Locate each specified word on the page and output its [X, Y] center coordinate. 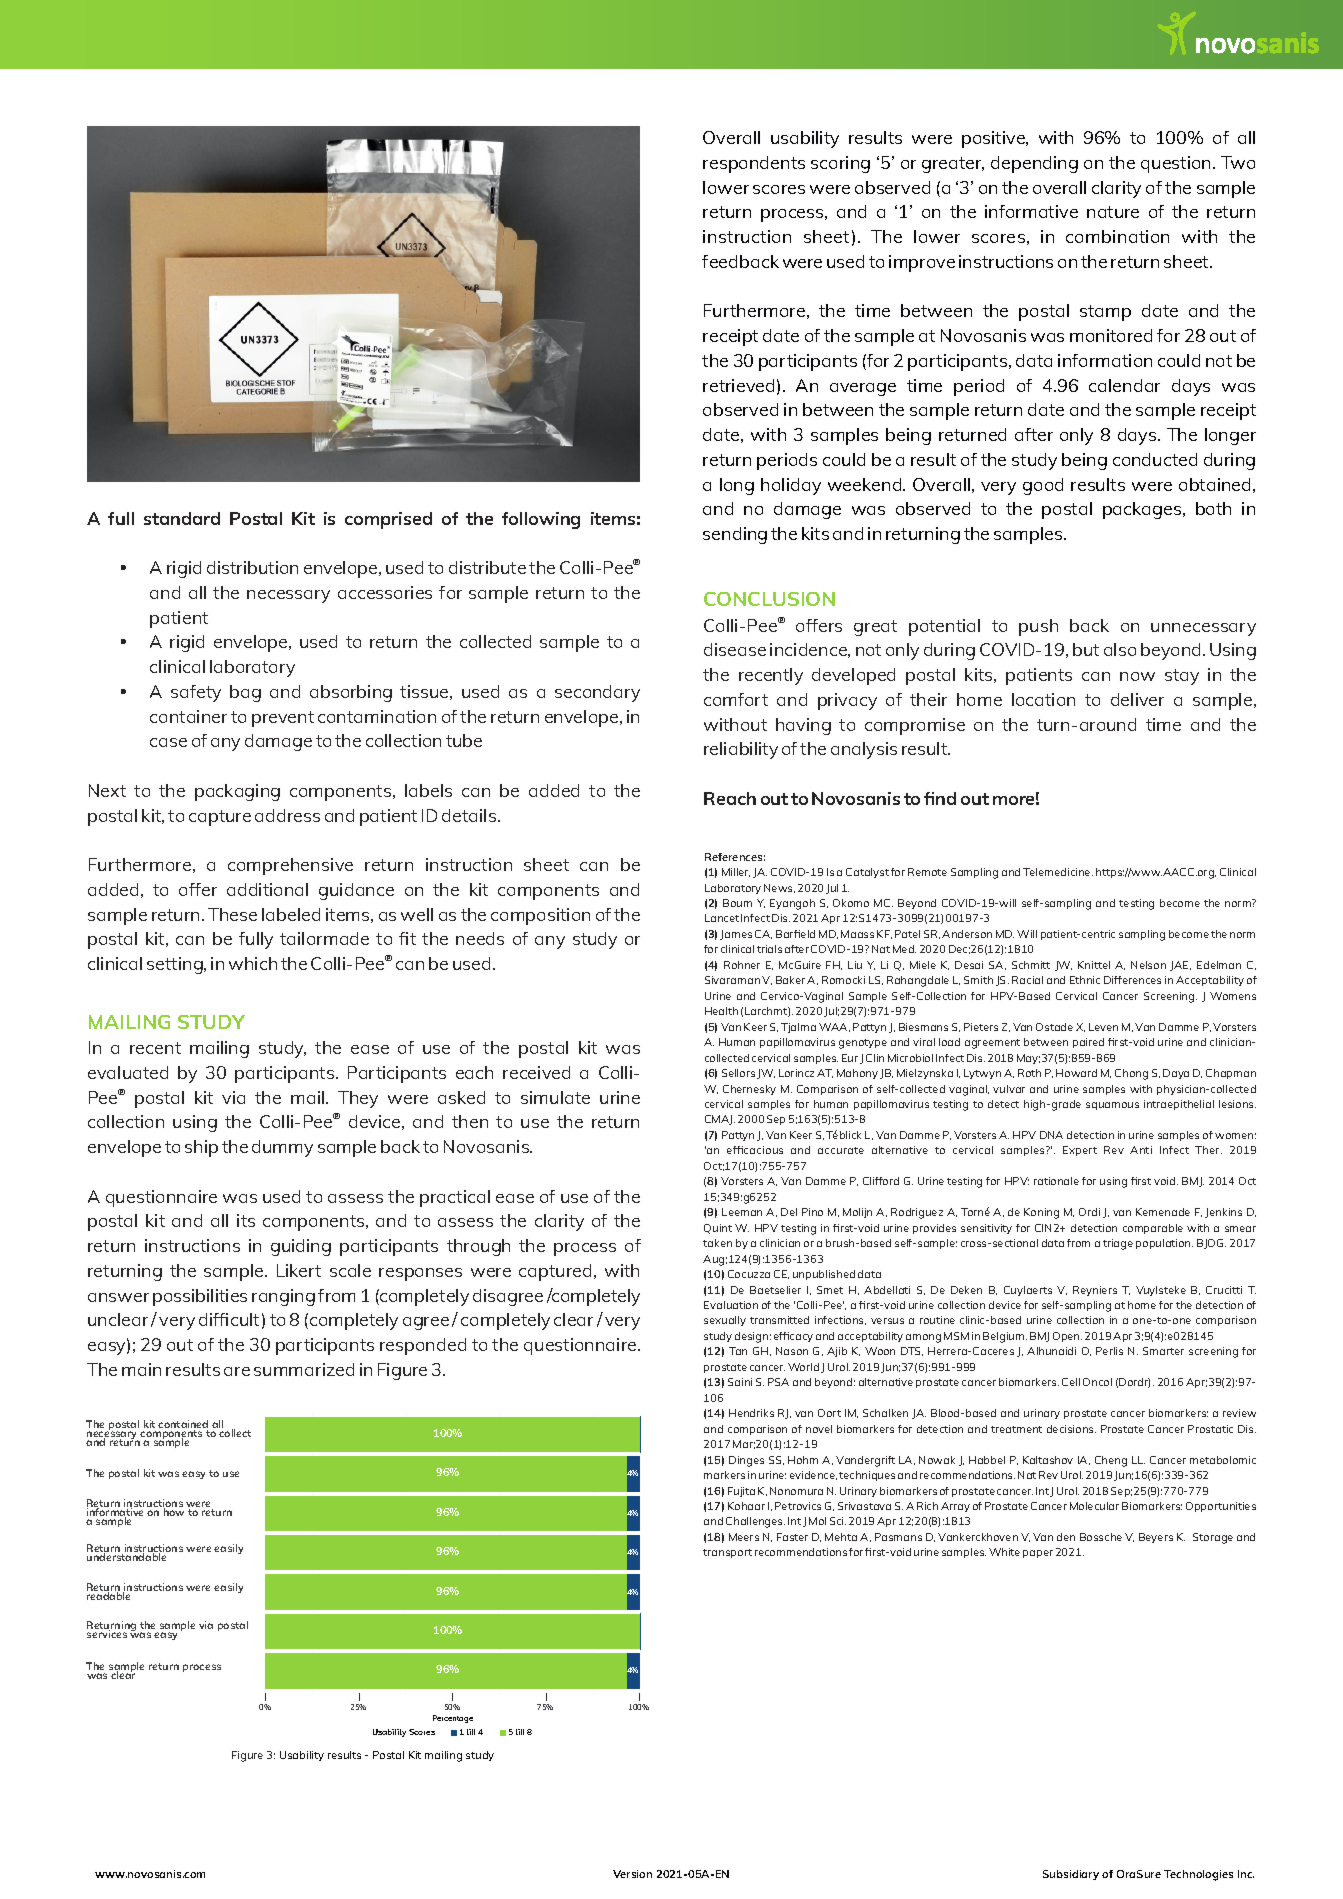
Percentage [453, 1719]
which [253, 963]
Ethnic [1085, 980]
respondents [754, 164]
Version [632, 1874]
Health [721, 1011]
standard [182, 518]
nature [1113, 212]
